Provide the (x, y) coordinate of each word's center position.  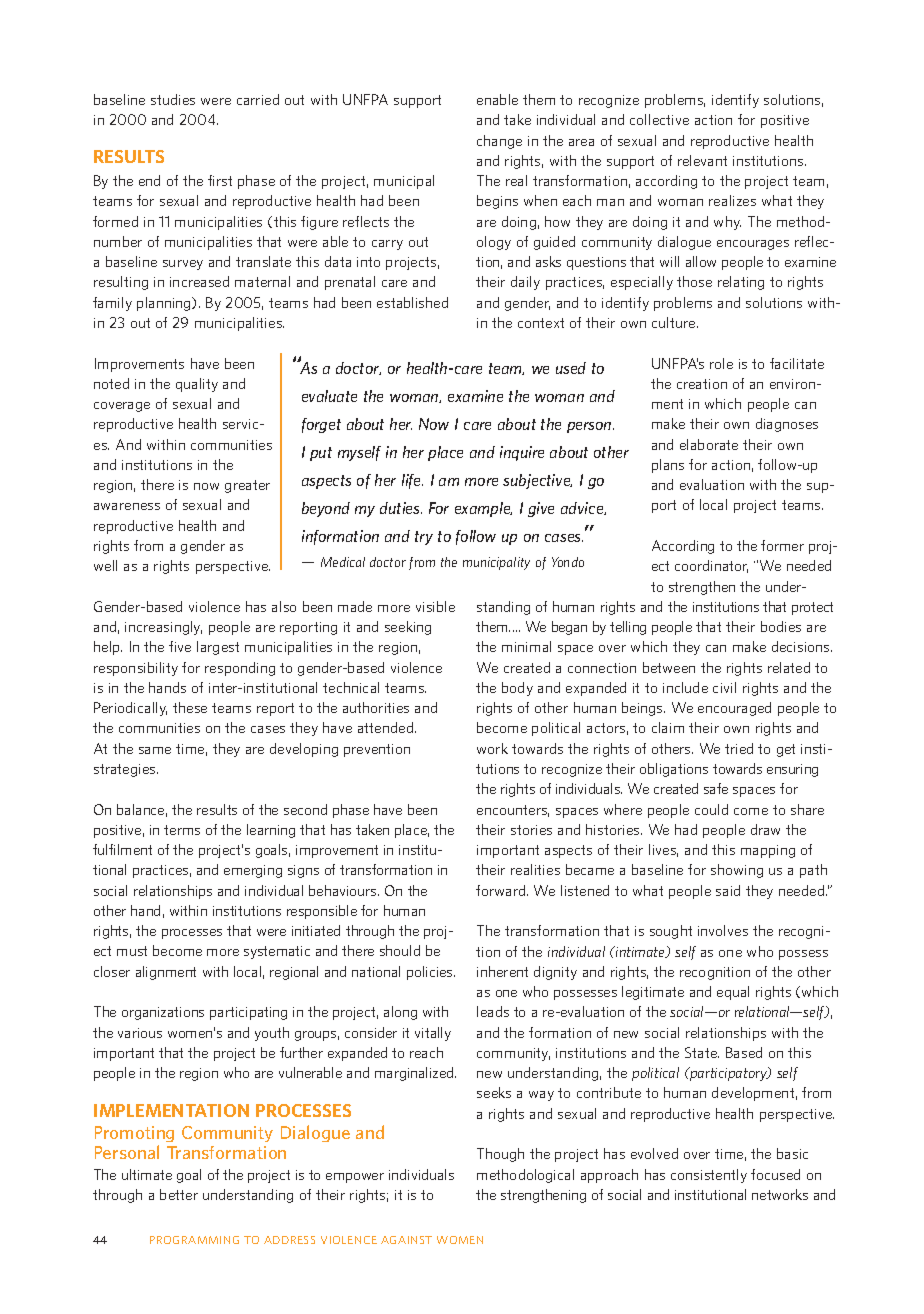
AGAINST (406, 1240)
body (517, 689)
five (180, 646)
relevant (702, 160)
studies (173, 99)
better (179, 1194)
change (499, 142)
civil (724, 687)
